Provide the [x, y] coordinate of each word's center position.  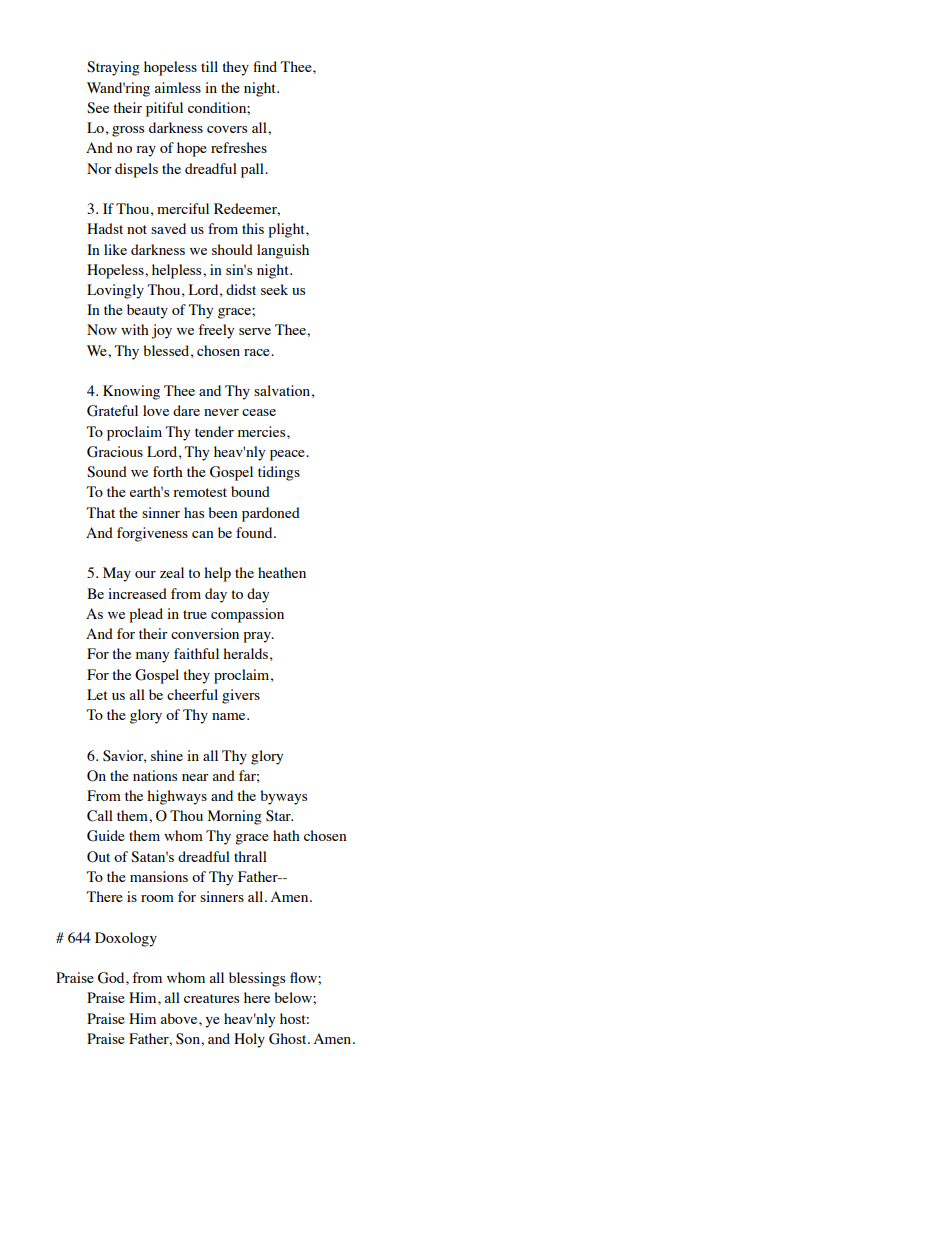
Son [189, 1039]
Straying [113, 68]
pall [253, 170]
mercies [263, 431]
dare [186, 410]
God [112, 978]
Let [97, 694]
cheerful [192, 694]
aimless [178, 87]
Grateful [112, 411]
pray [258, 637]
